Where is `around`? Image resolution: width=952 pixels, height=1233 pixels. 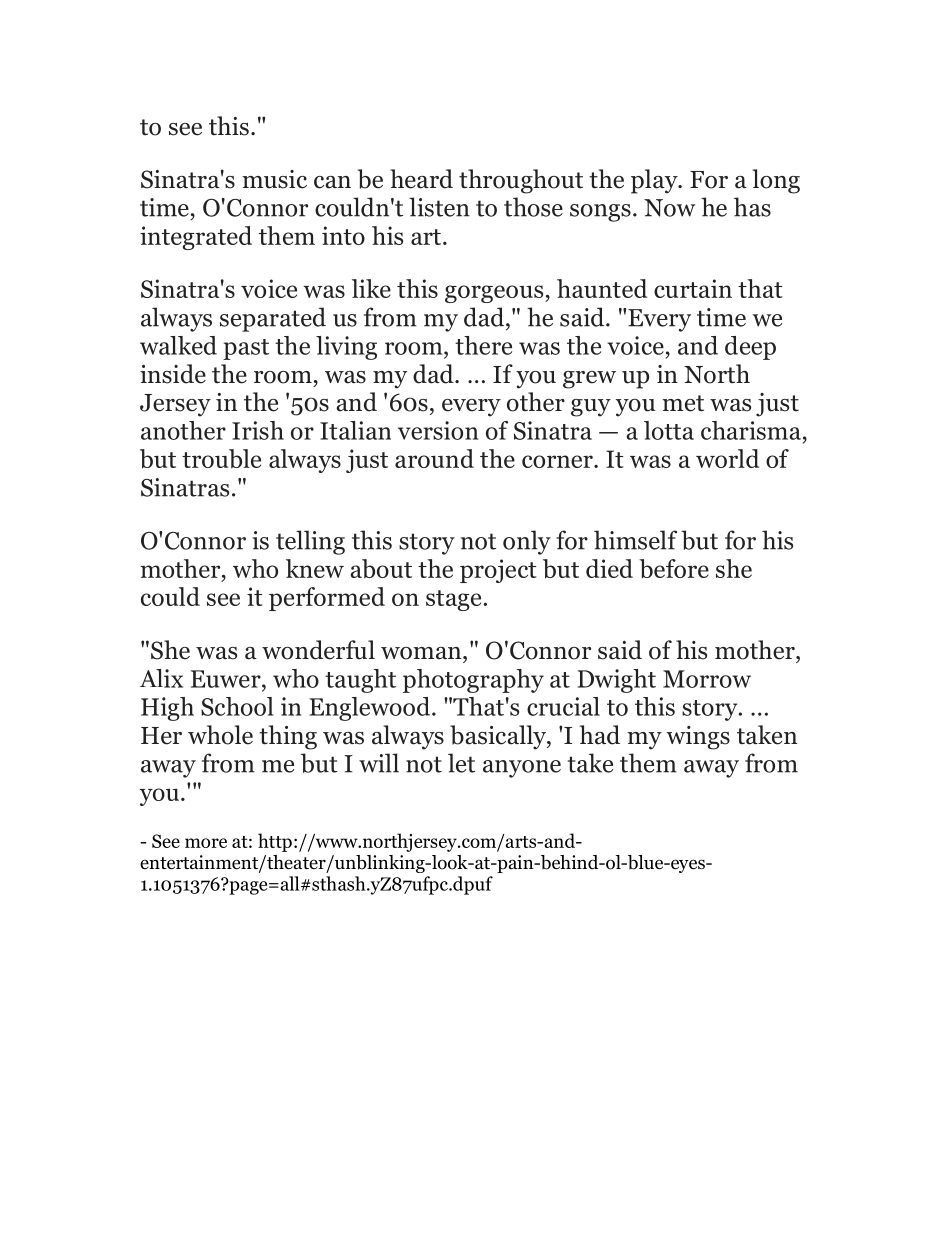
around is located at coordinates (434, 458).
